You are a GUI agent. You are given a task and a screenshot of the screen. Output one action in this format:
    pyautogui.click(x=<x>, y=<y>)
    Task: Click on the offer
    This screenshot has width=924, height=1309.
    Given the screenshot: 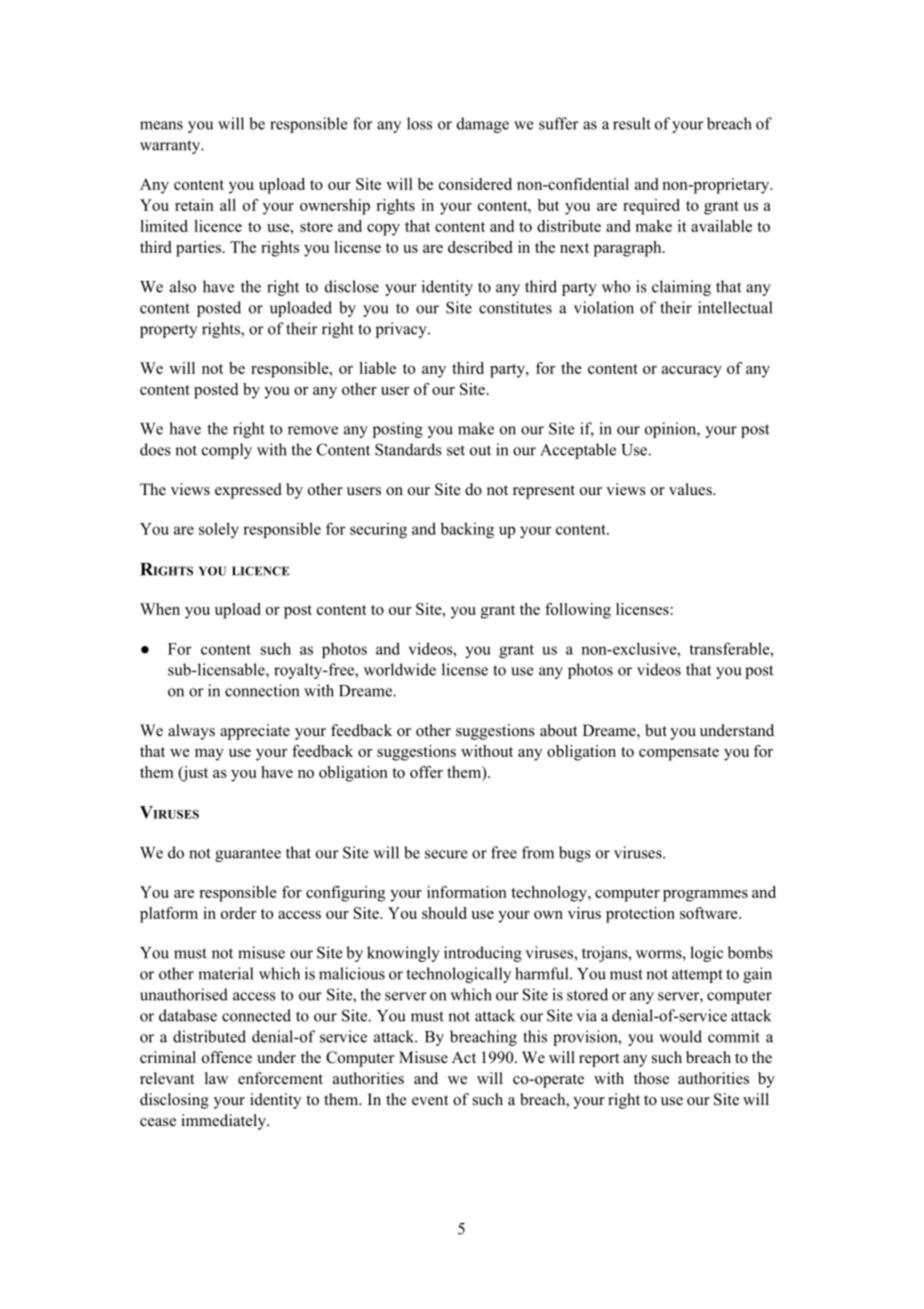 What is the action you would take?
    pyautogui.click(x=426, y=772)
